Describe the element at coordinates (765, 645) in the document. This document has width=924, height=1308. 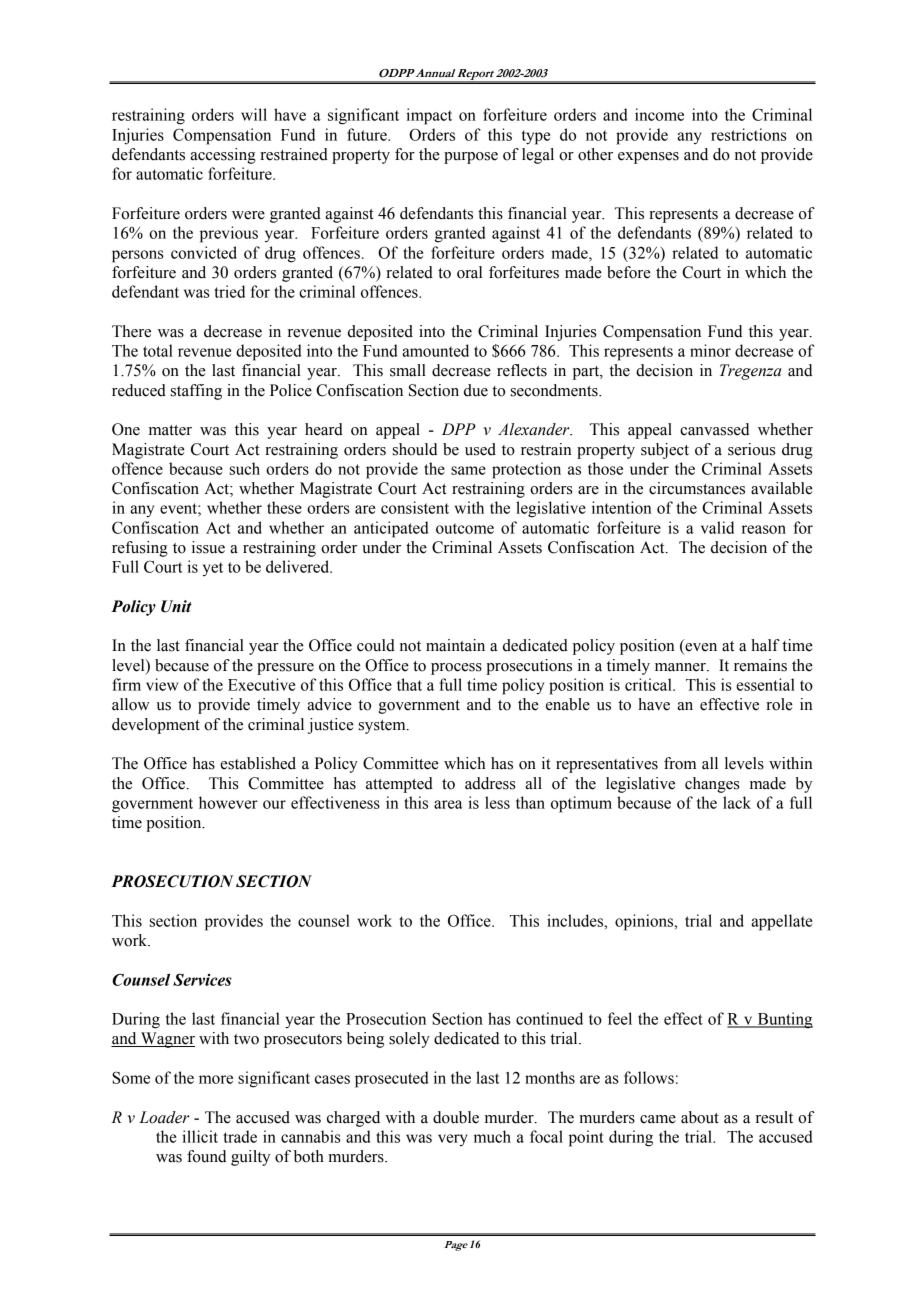
I see `half` at that location.
